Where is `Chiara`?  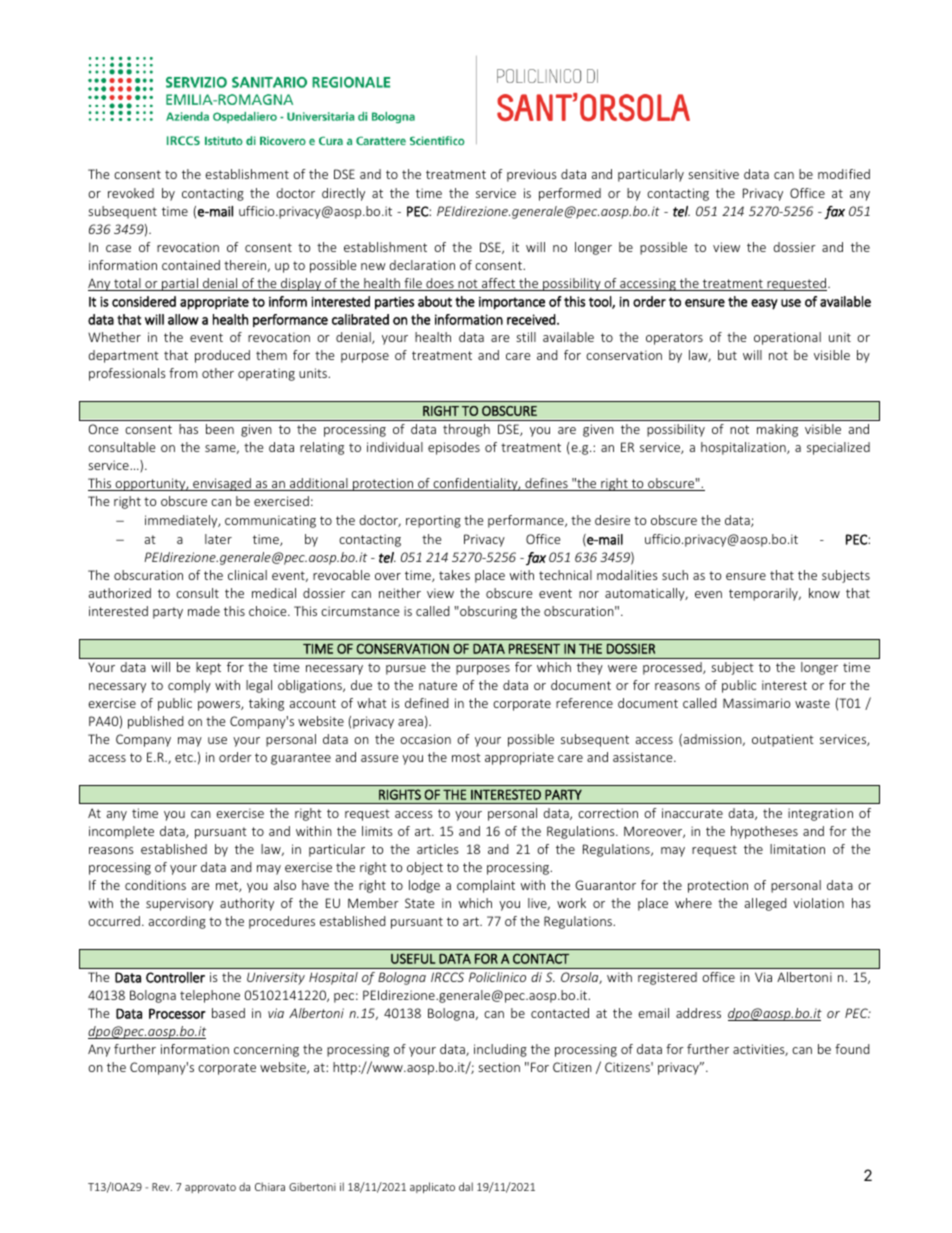 Chiara is located at coordinates (270, 1186).
